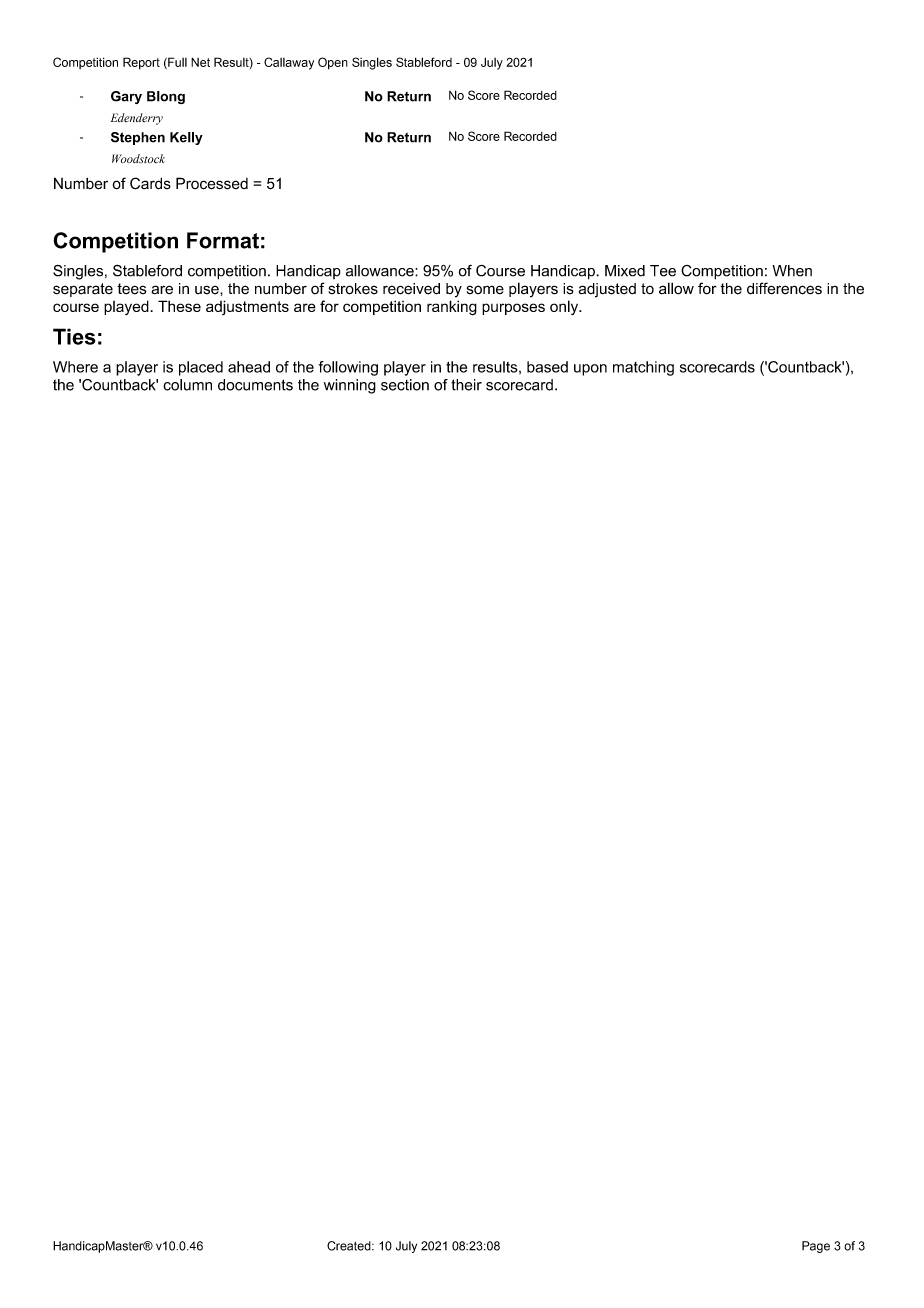 This screenshot has height=1308, width=924. I want to click on their, so click(466, 385).
